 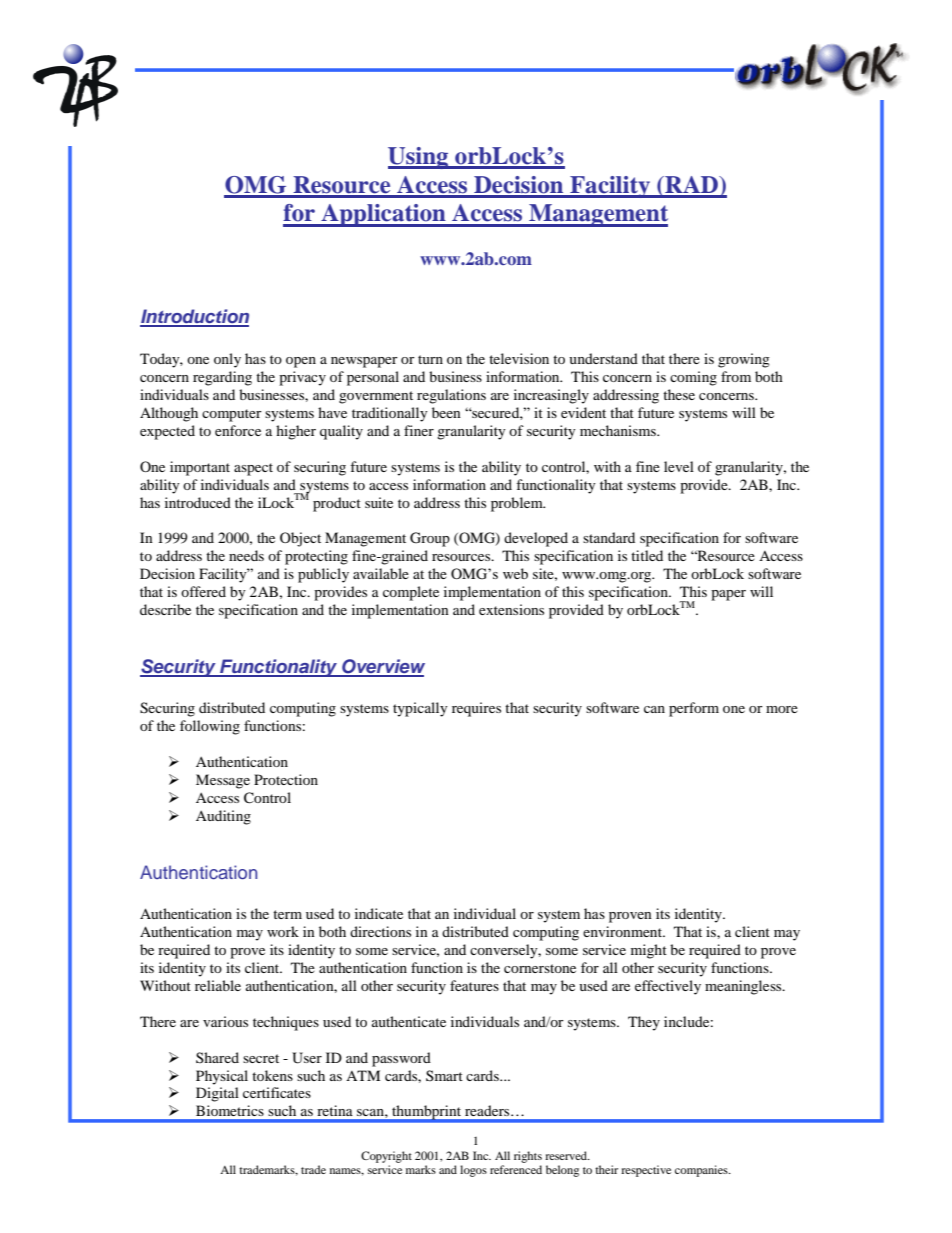 What do you see at coordinates (702, 1171) in the screenshot?
I see `companies` at bounding box center [702, 1171].
